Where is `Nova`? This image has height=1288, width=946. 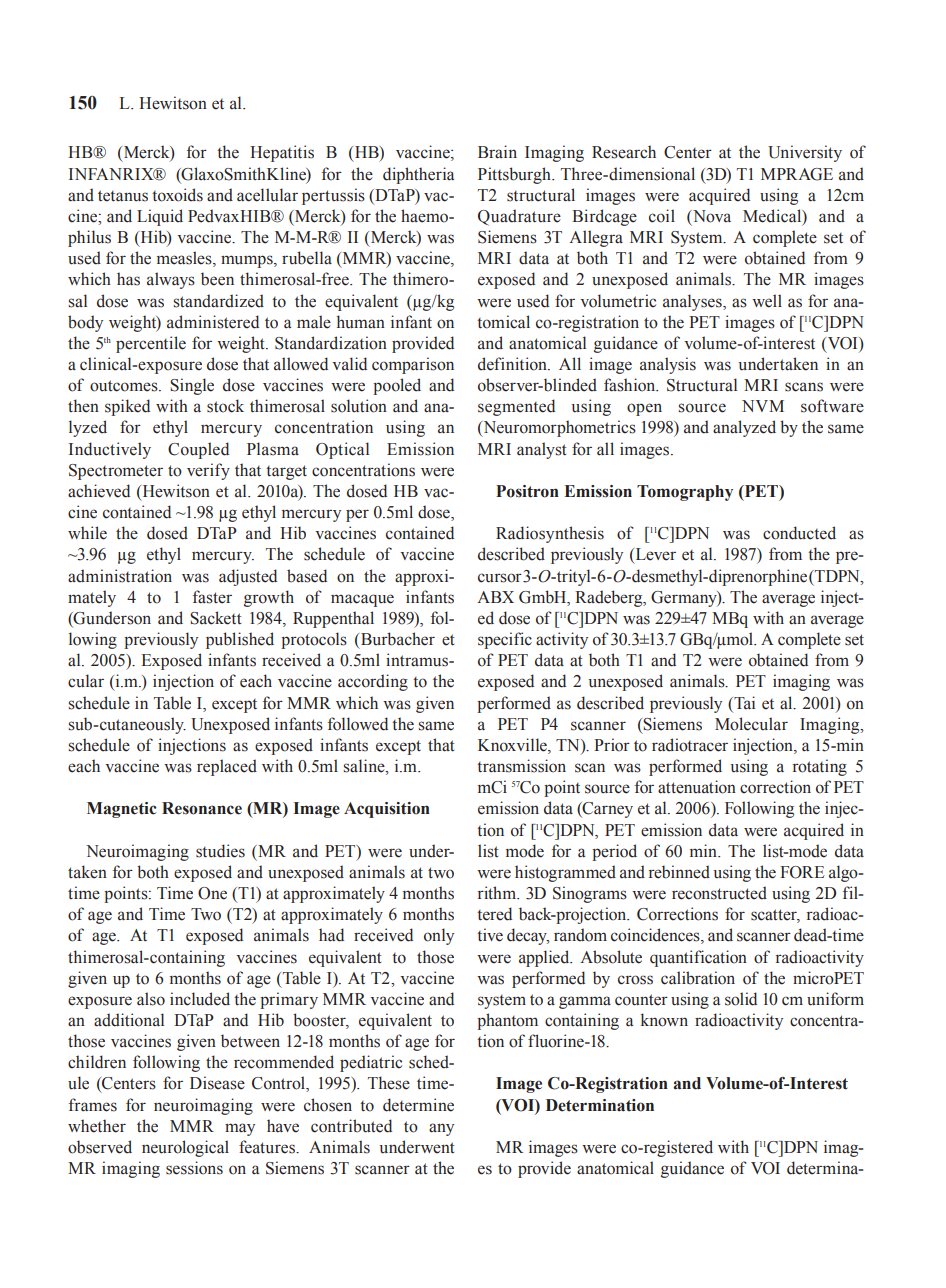
Nova is located at coordinates (711, 216).
